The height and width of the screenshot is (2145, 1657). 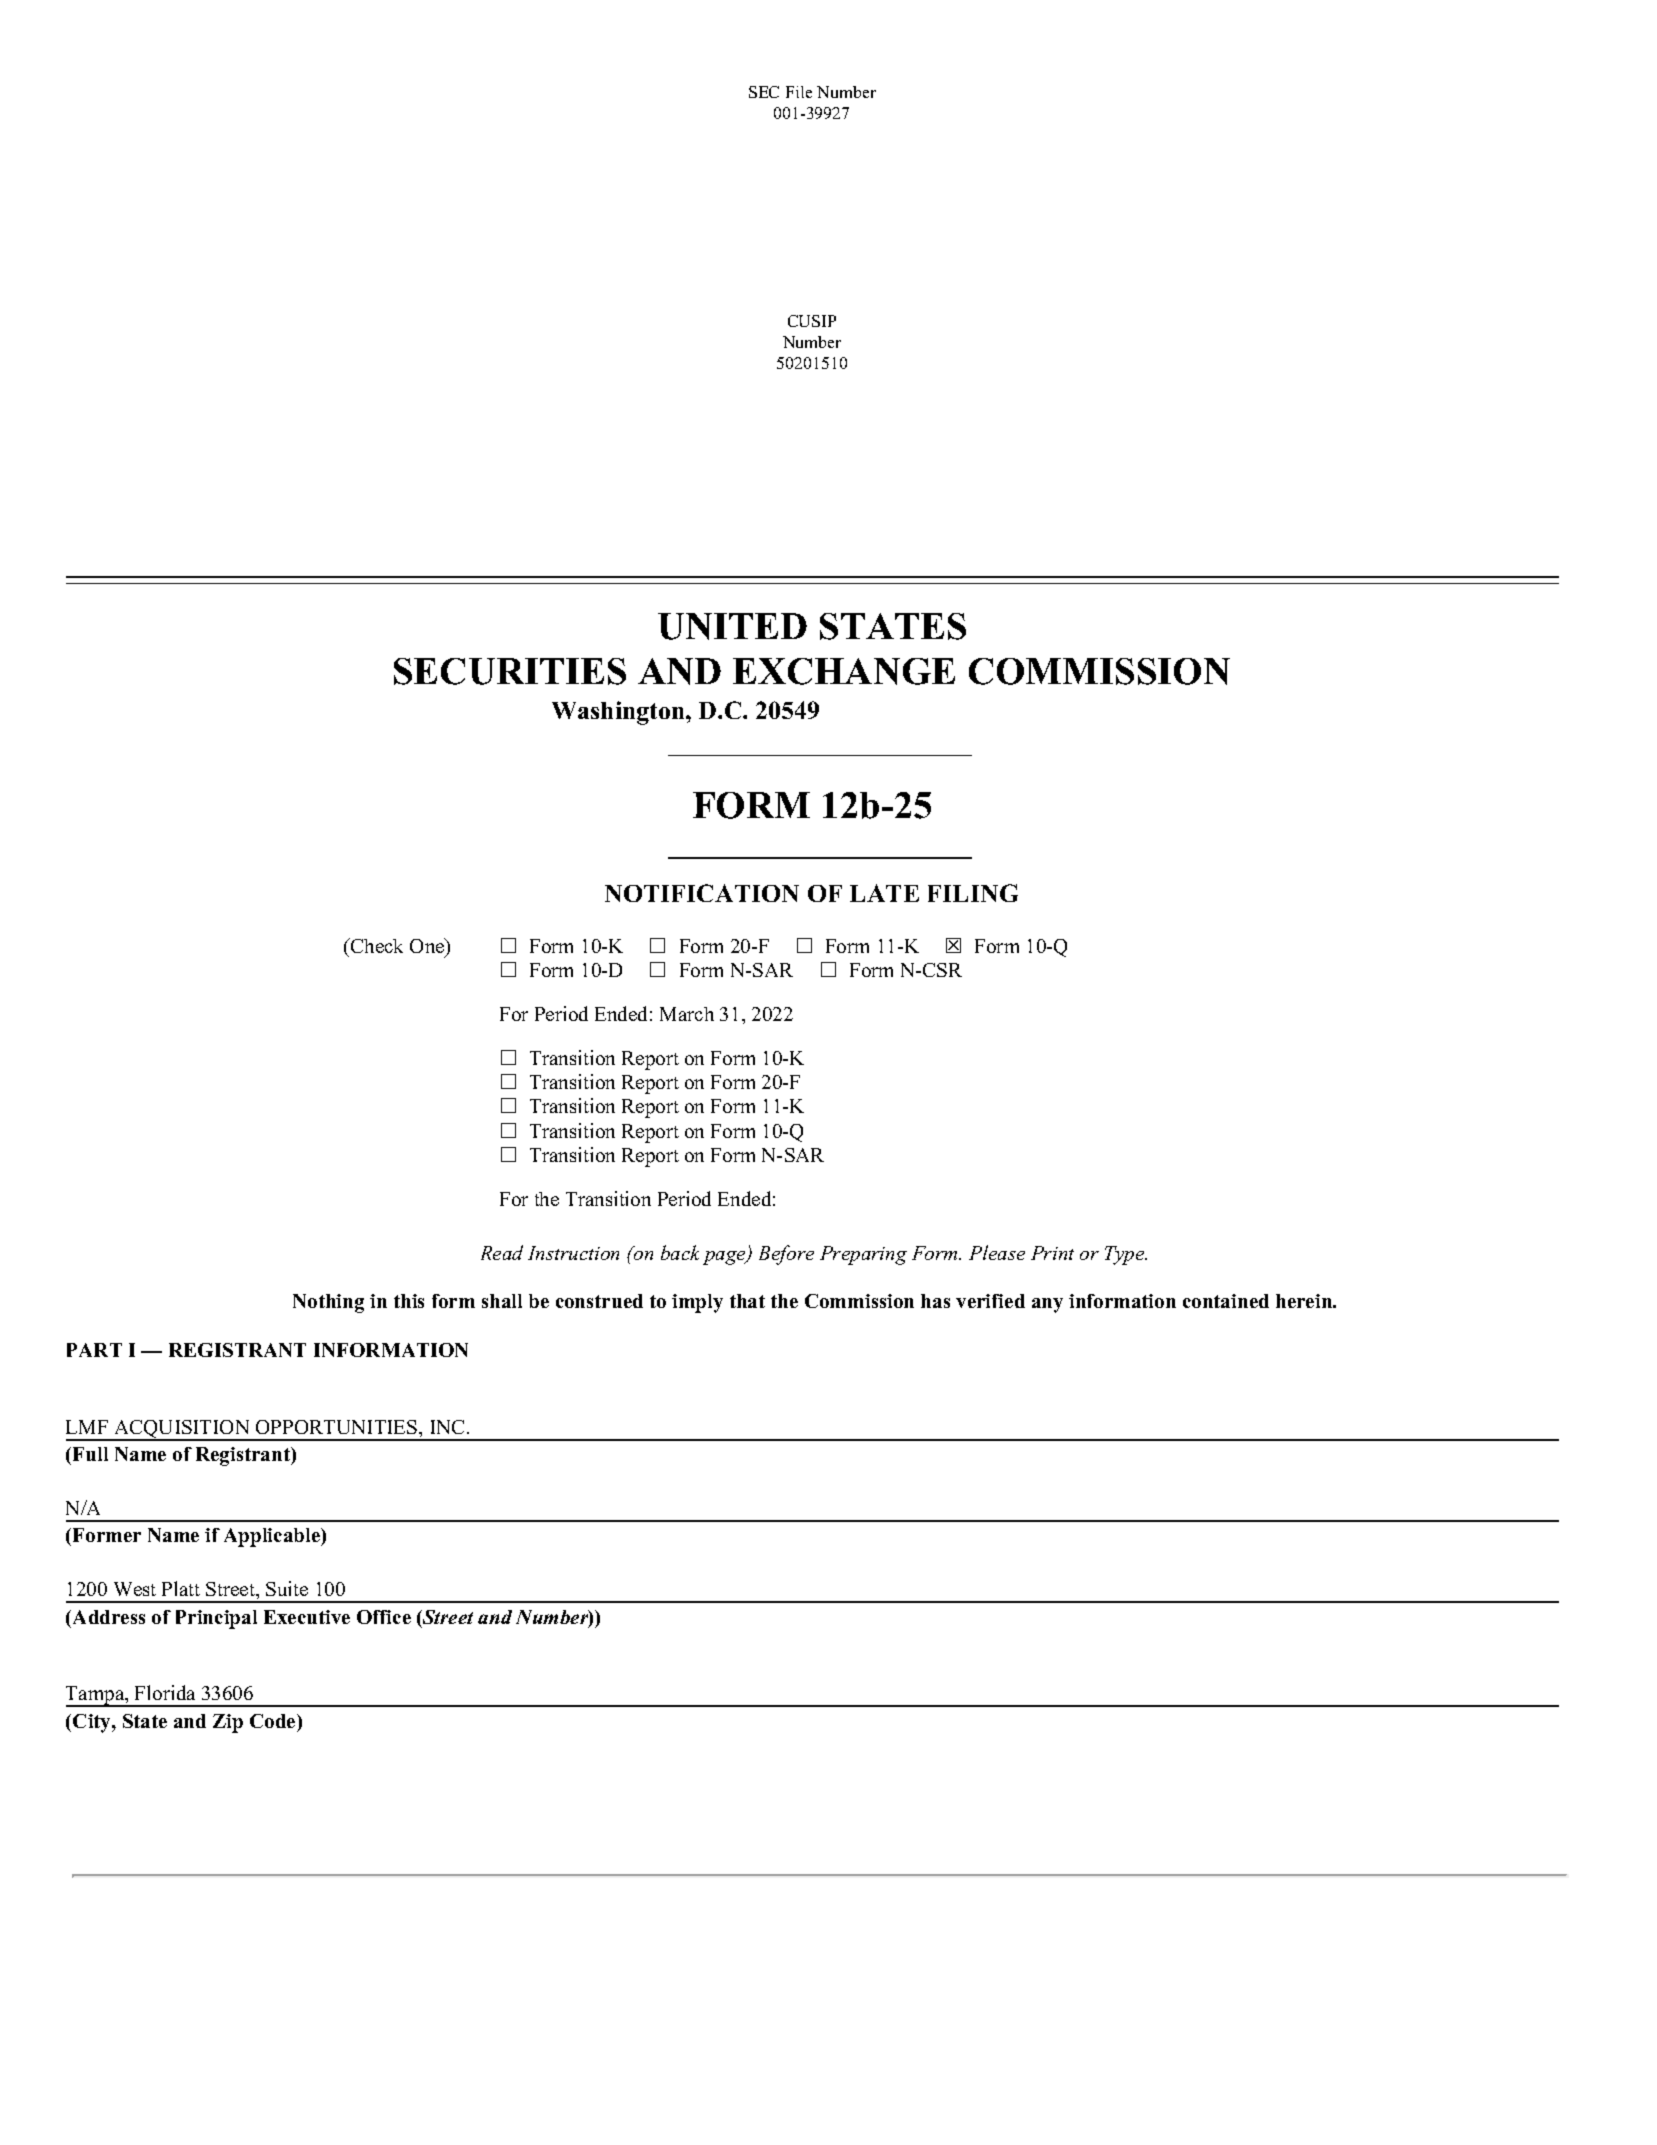 What do you see at coordinates (1226, 1301) in the screenshot?
I see `contained` at bounding box center [1226, 1301].
